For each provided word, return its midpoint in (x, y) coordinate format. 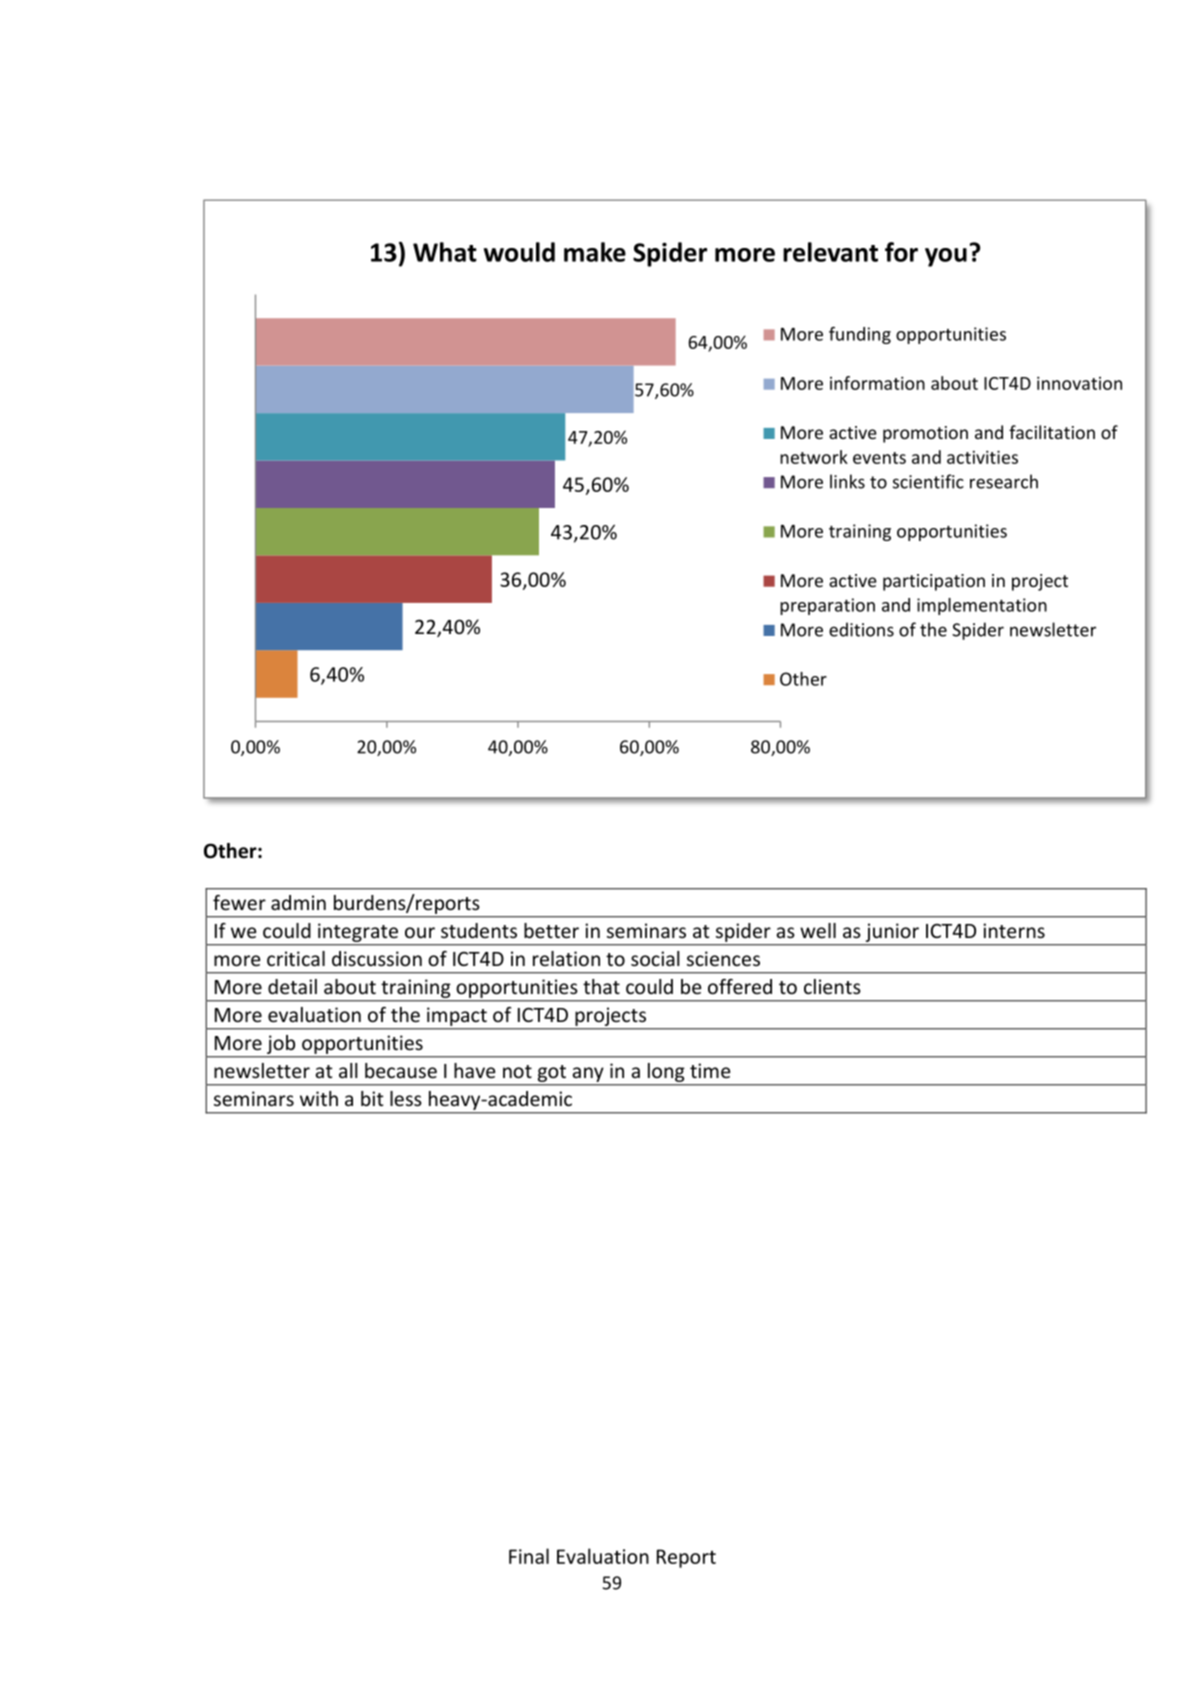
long (666, 1072)
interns (1014, 930)
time (710, 1070)
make (595, 252)
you (946, 257)
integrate (358, 932)
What (445, 252)
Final (529, 1556)
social (655, 958)
